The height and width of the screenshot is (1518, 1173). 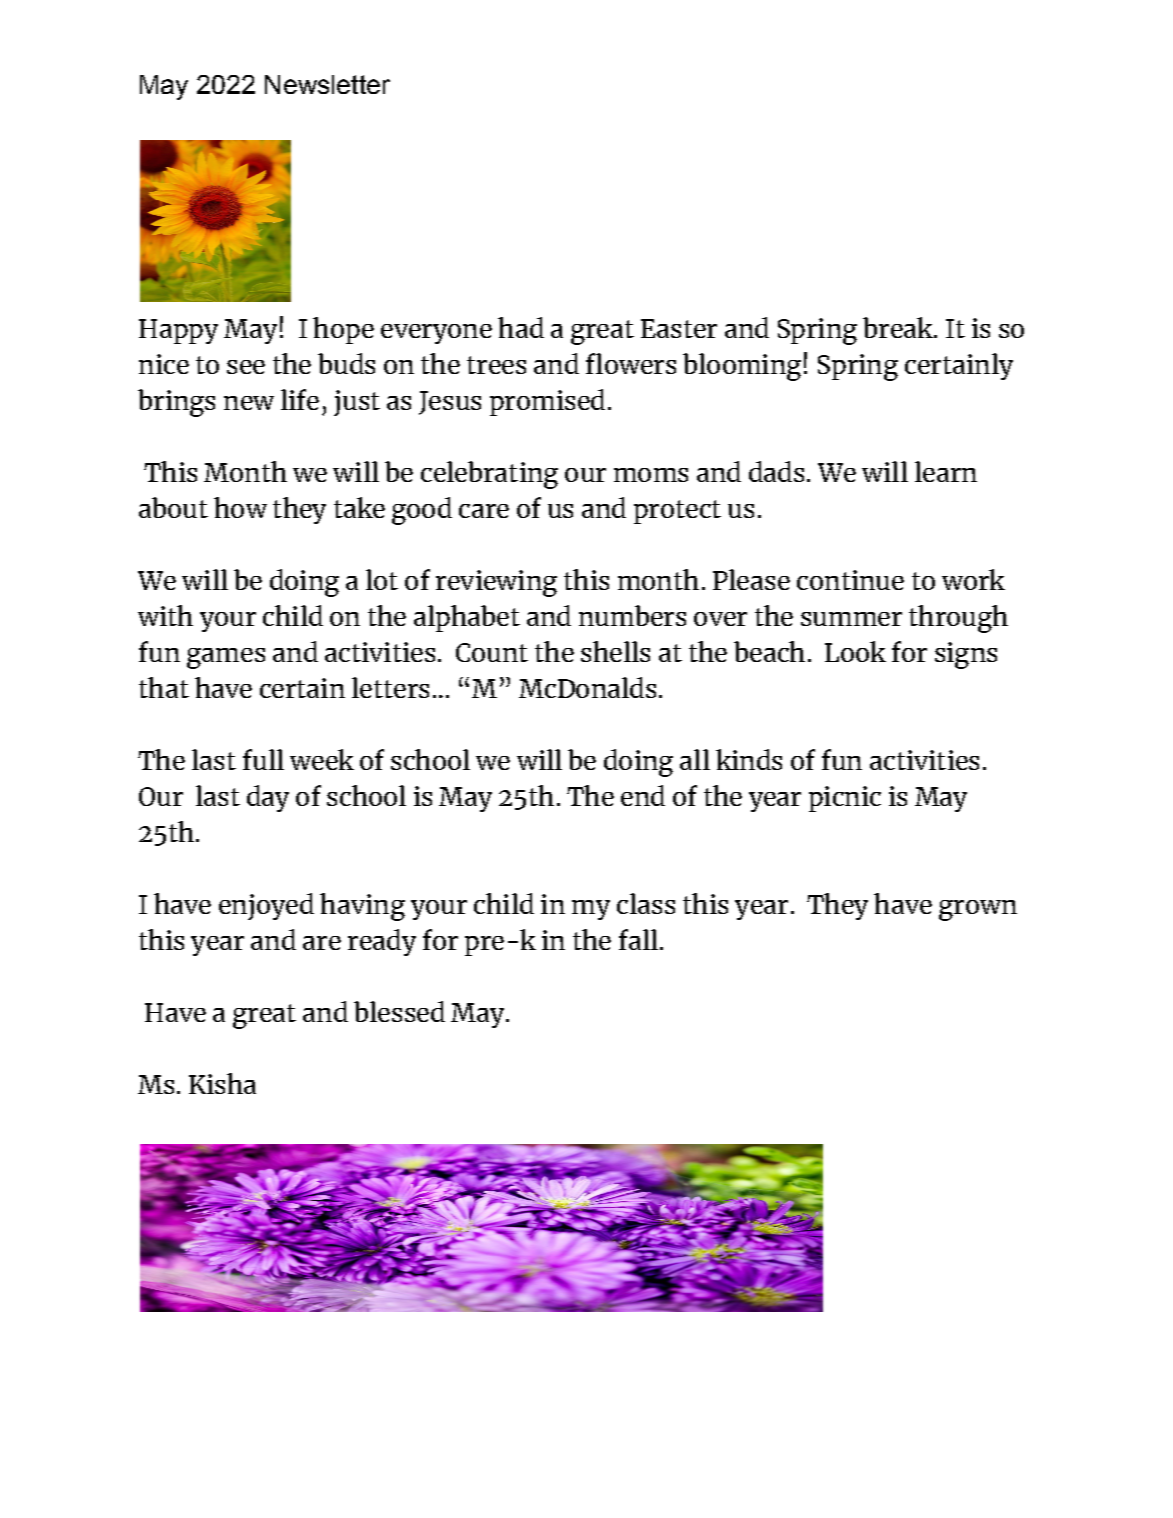 What do you see at coordinates (850, 580) in the screenshot?
I see `continue` at bounding box center [850, 580].
